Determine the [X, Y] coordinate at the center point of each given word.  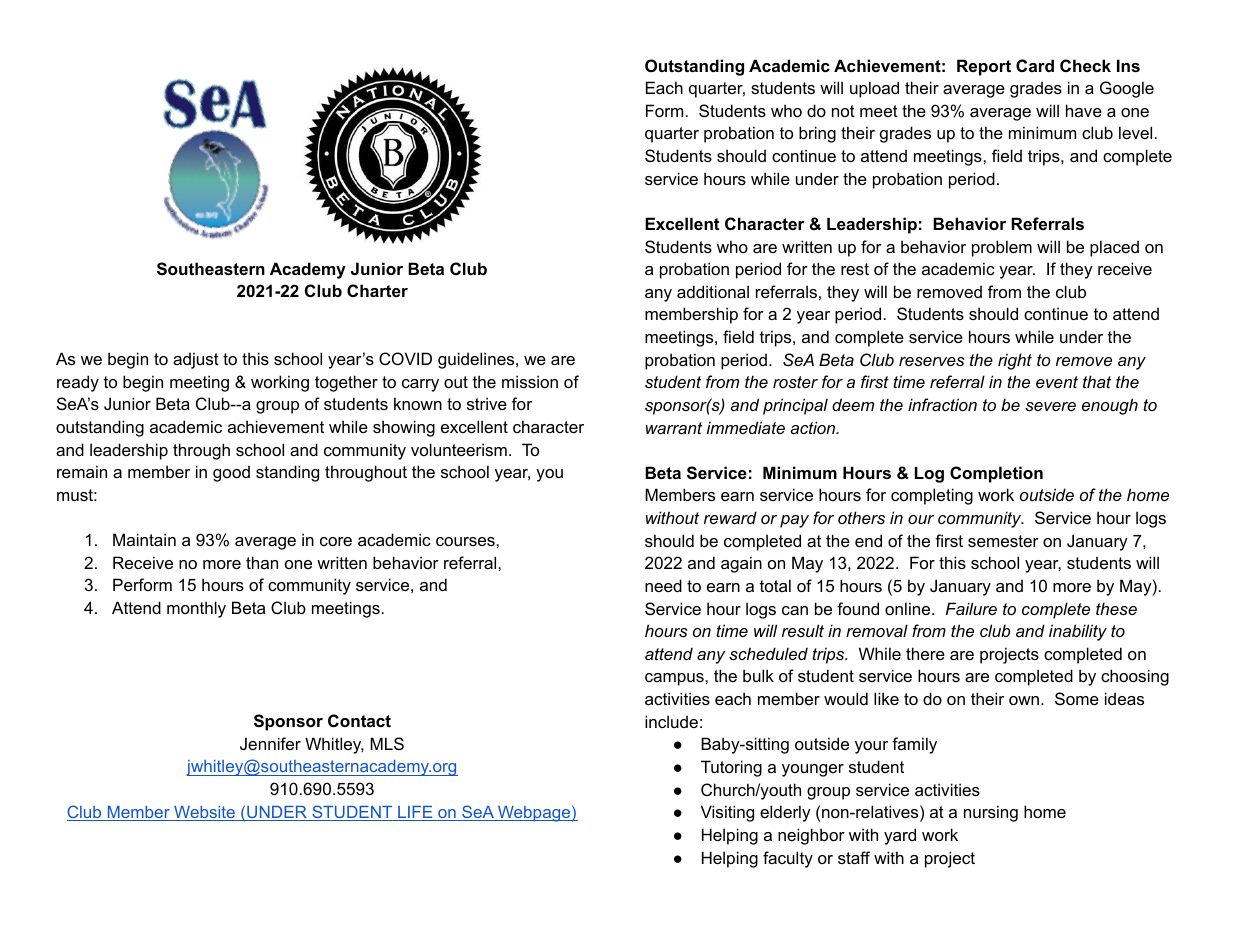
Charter [377, 290]
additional [713, 291]
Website [204, 813]
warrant [674, 428]
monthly [196, 609]
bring [817, 134]
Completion [996, 474]
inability [1078, 632]
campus [675, 679]
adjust [196, 360]
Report [984, 67]
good [231, 473]
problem [1002, 248]
